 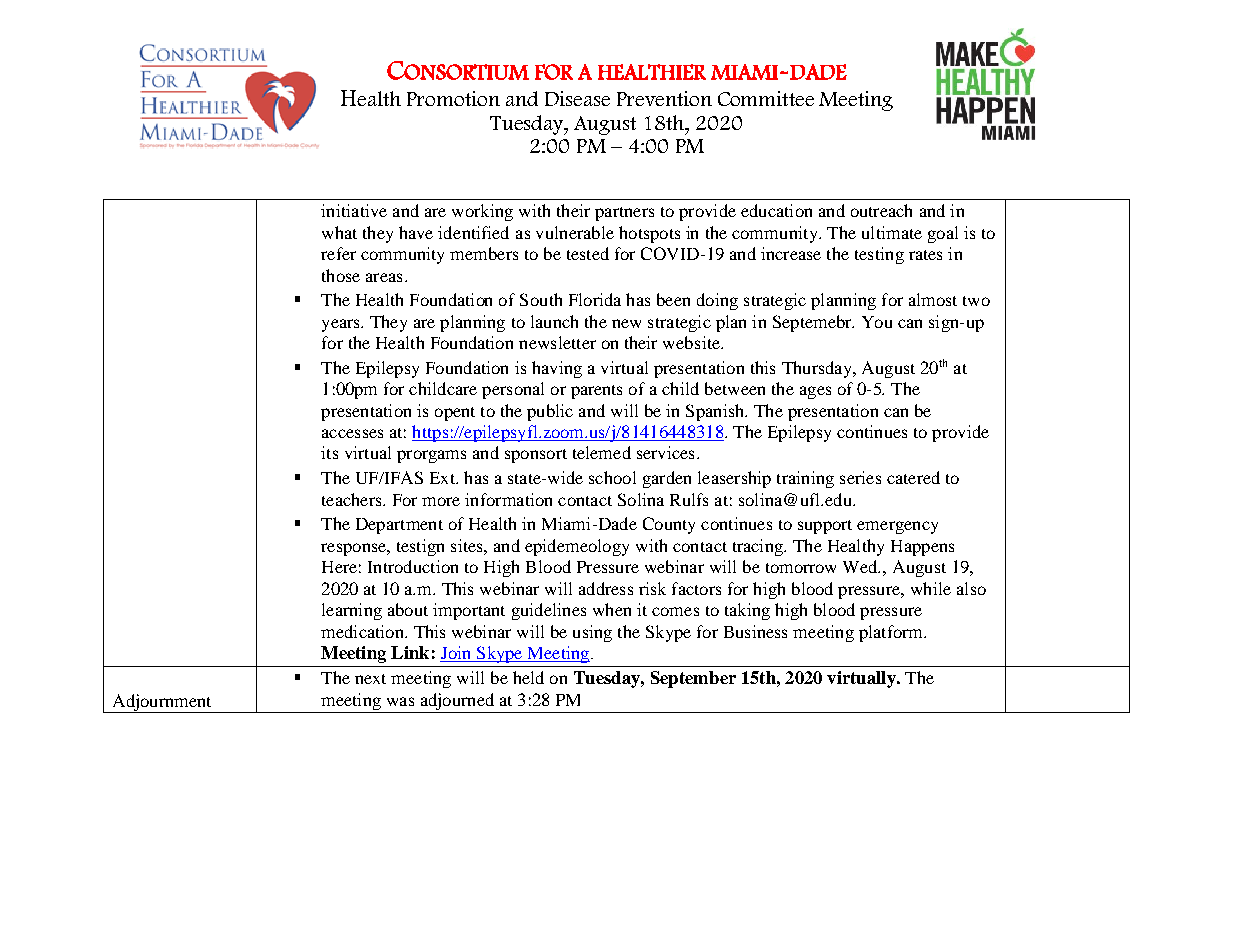 What do you see at coordinates (588, 253) in the image?
I see `tested` at bounding box center [588, 253].
